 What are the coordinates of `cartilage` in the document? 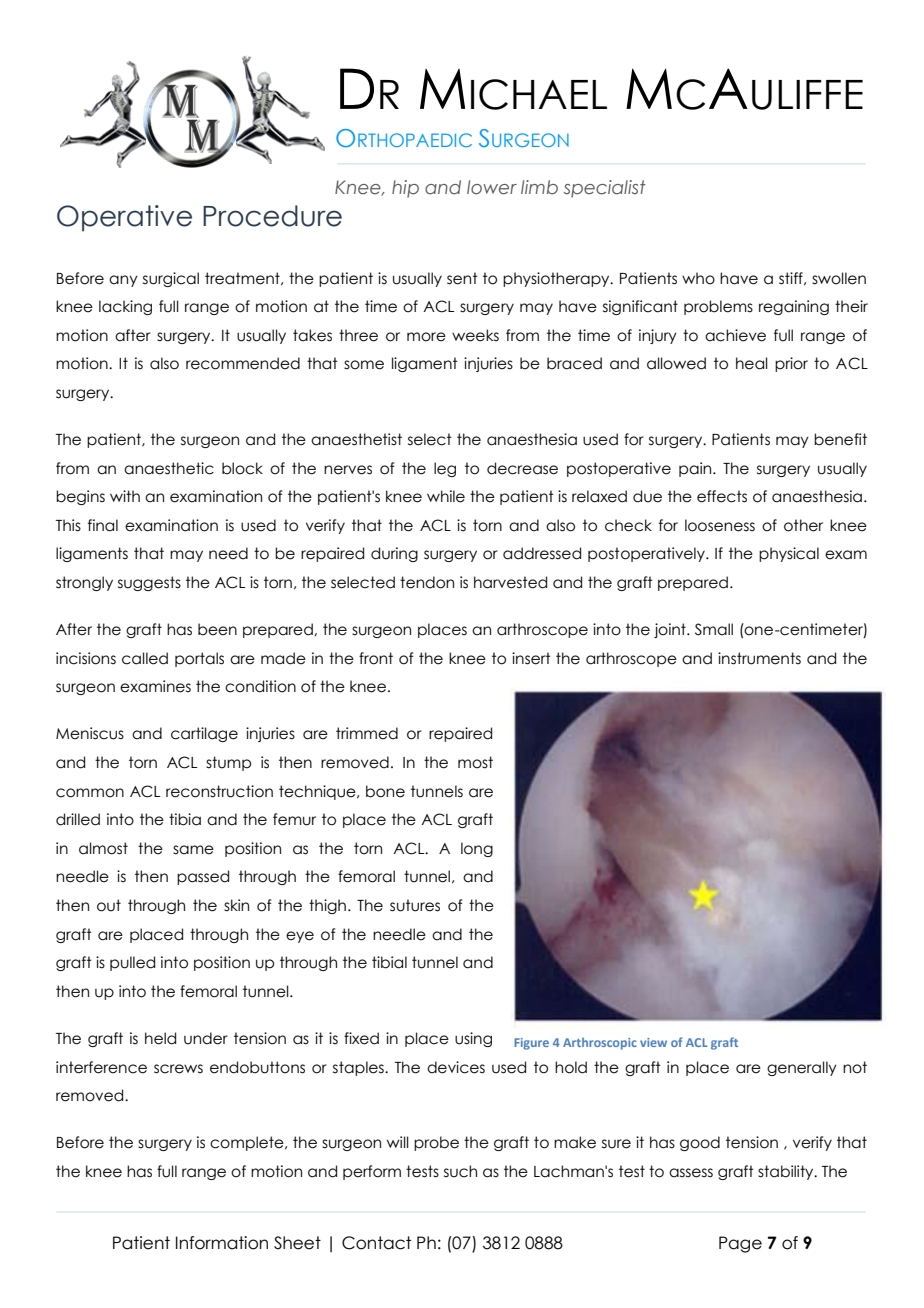 It's located at (204, 734).
